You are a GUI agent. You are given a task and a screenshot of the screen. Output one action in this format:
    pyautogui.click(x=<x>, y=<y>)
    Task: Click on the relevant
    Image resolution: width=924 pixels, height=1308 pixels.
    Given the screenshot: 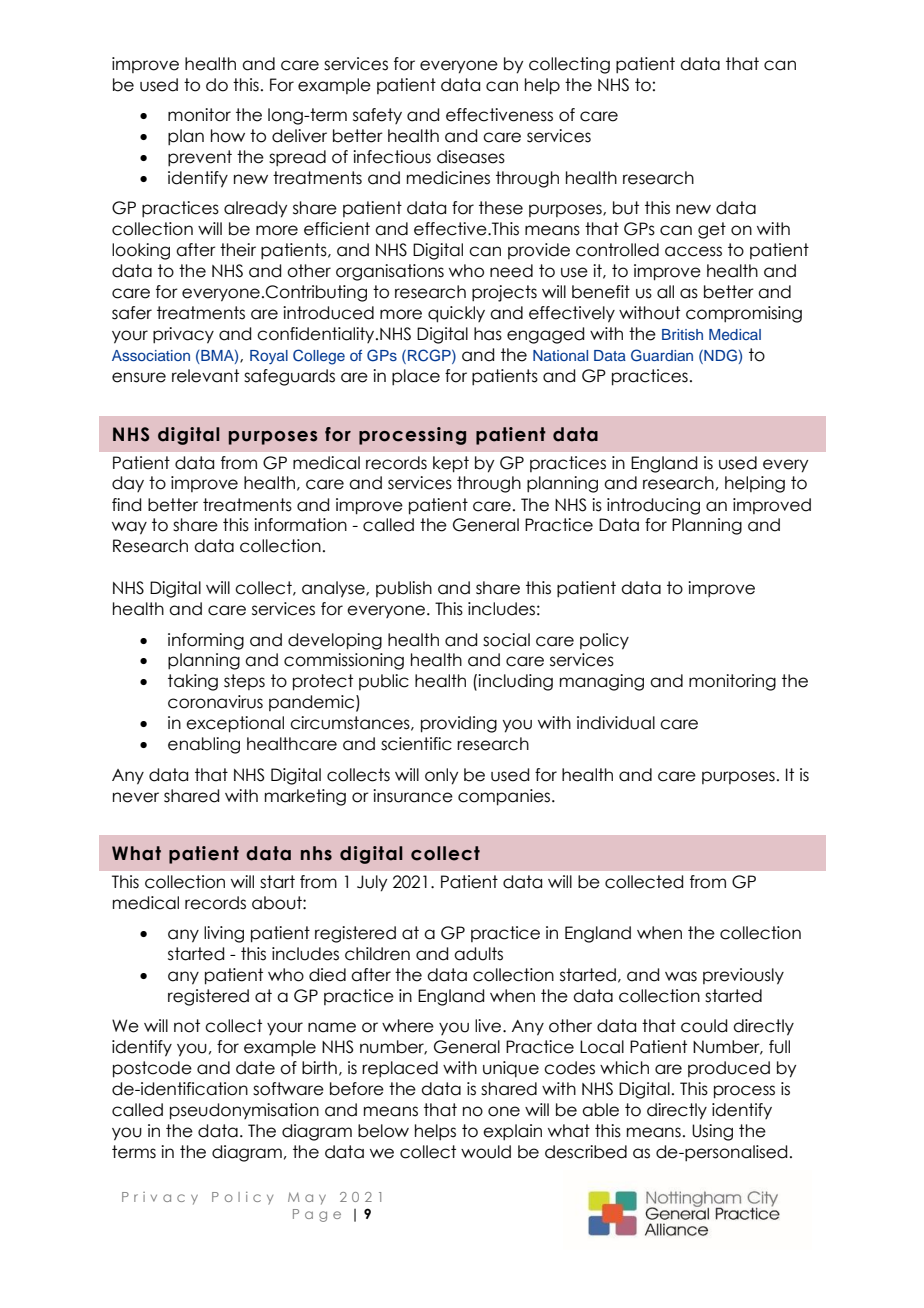 What is the action you would take?
    pyautogui.click(x=205, y=376)
